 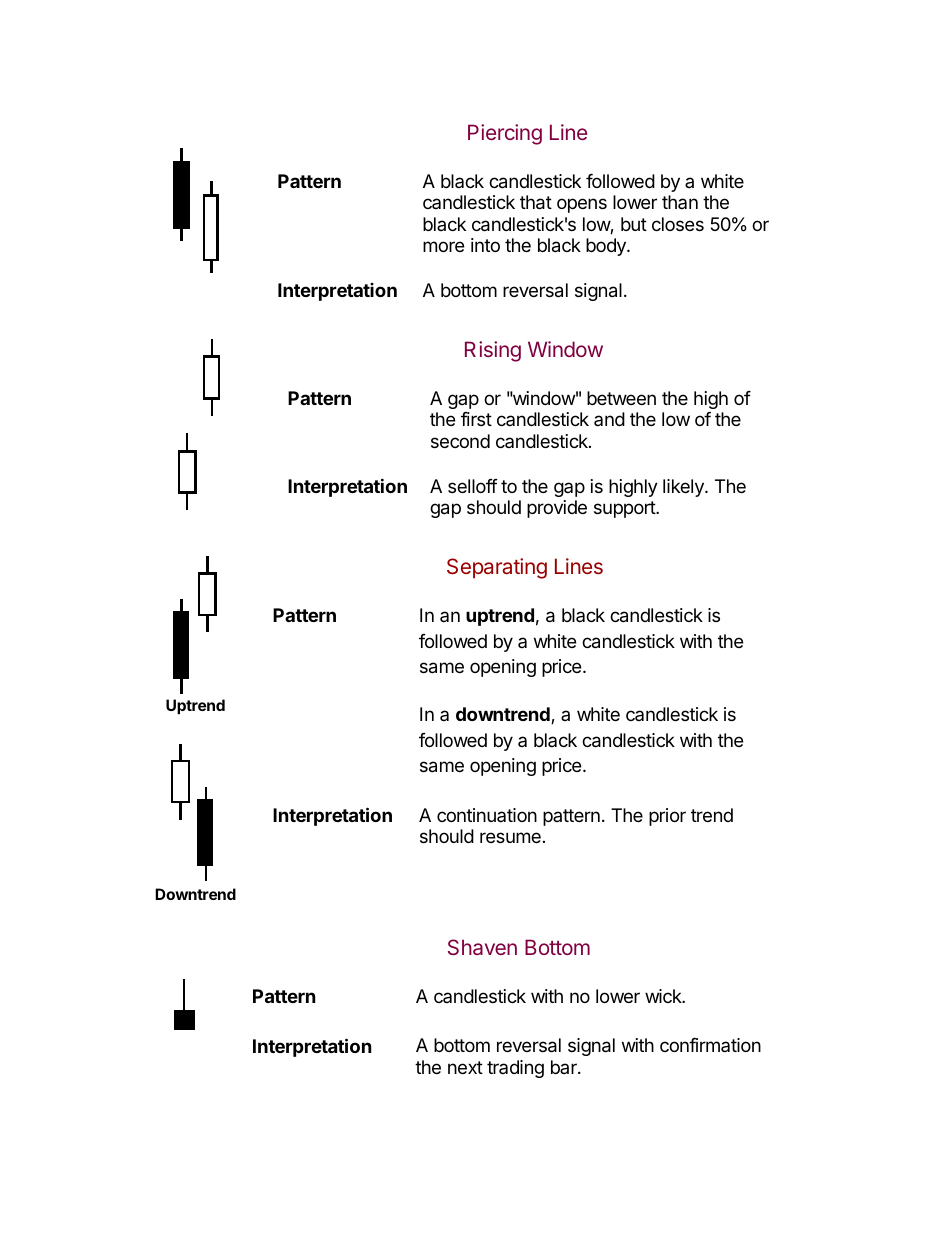 What do you see at coordinates (487, 815) in the screenshot?
I see `continuation` at bounding box center [487, 815].
